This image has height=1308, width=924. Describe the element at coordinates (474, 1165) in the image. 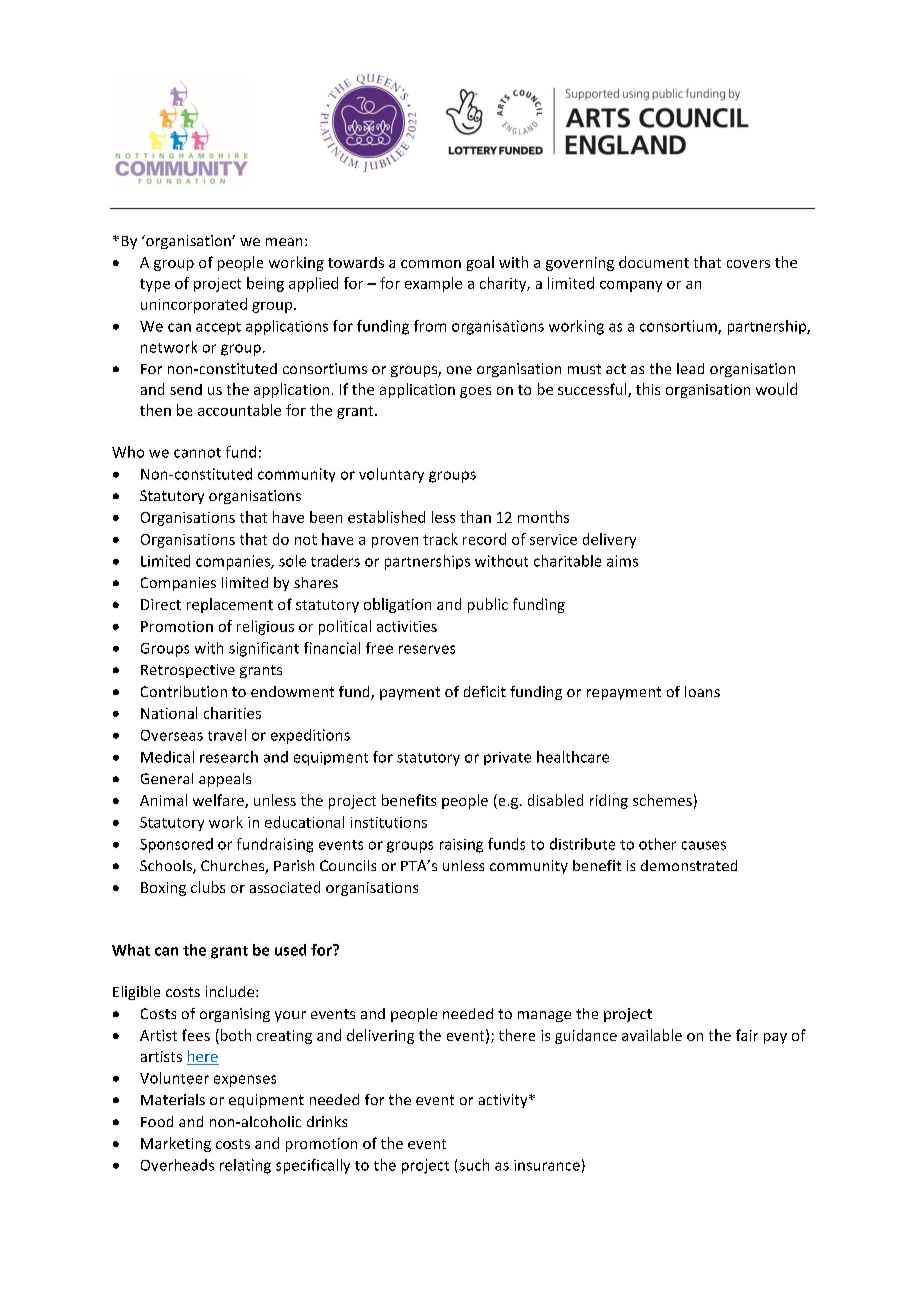

I see `such` at that location.
